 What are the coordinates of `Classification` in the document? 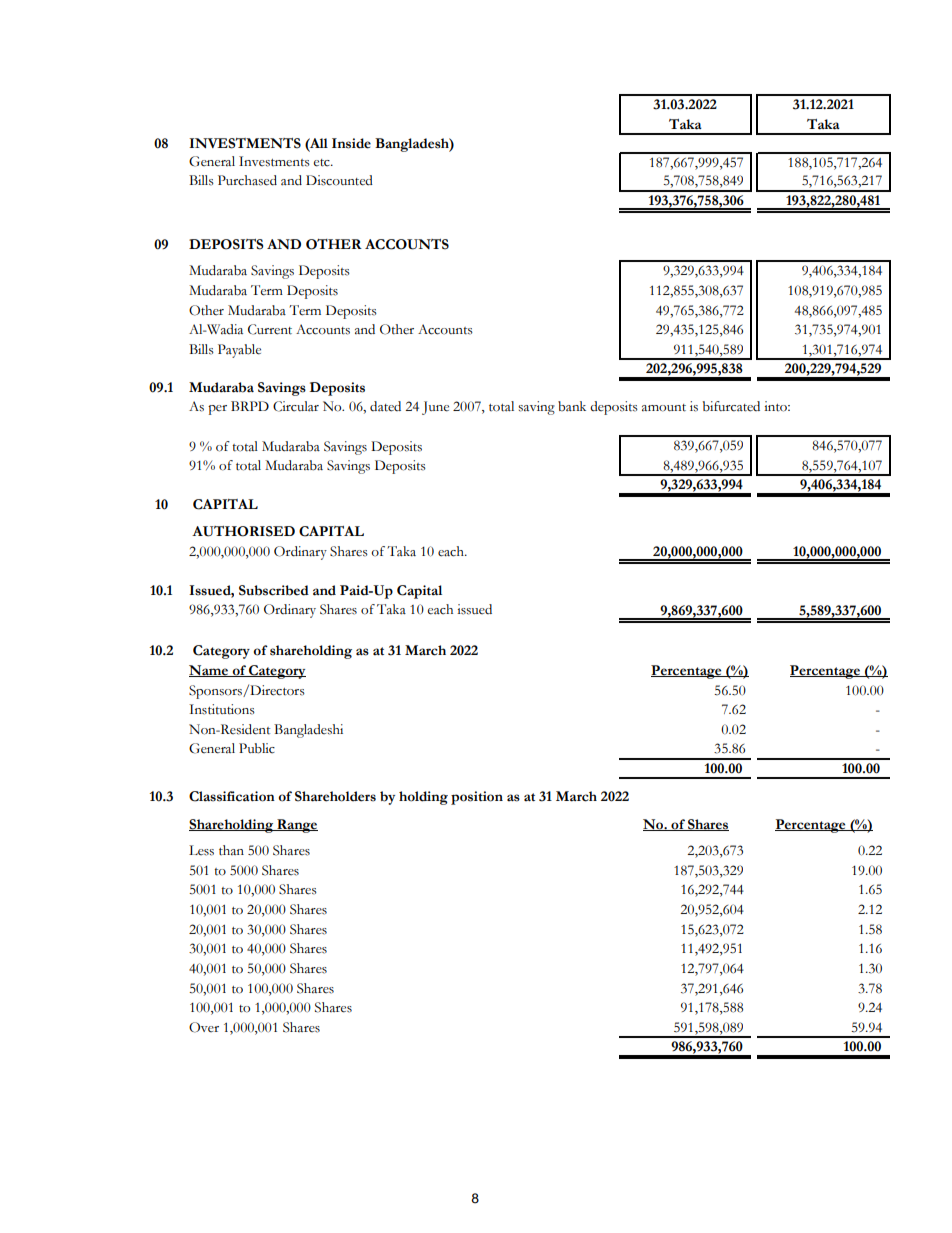 It's located at (232, 796).
